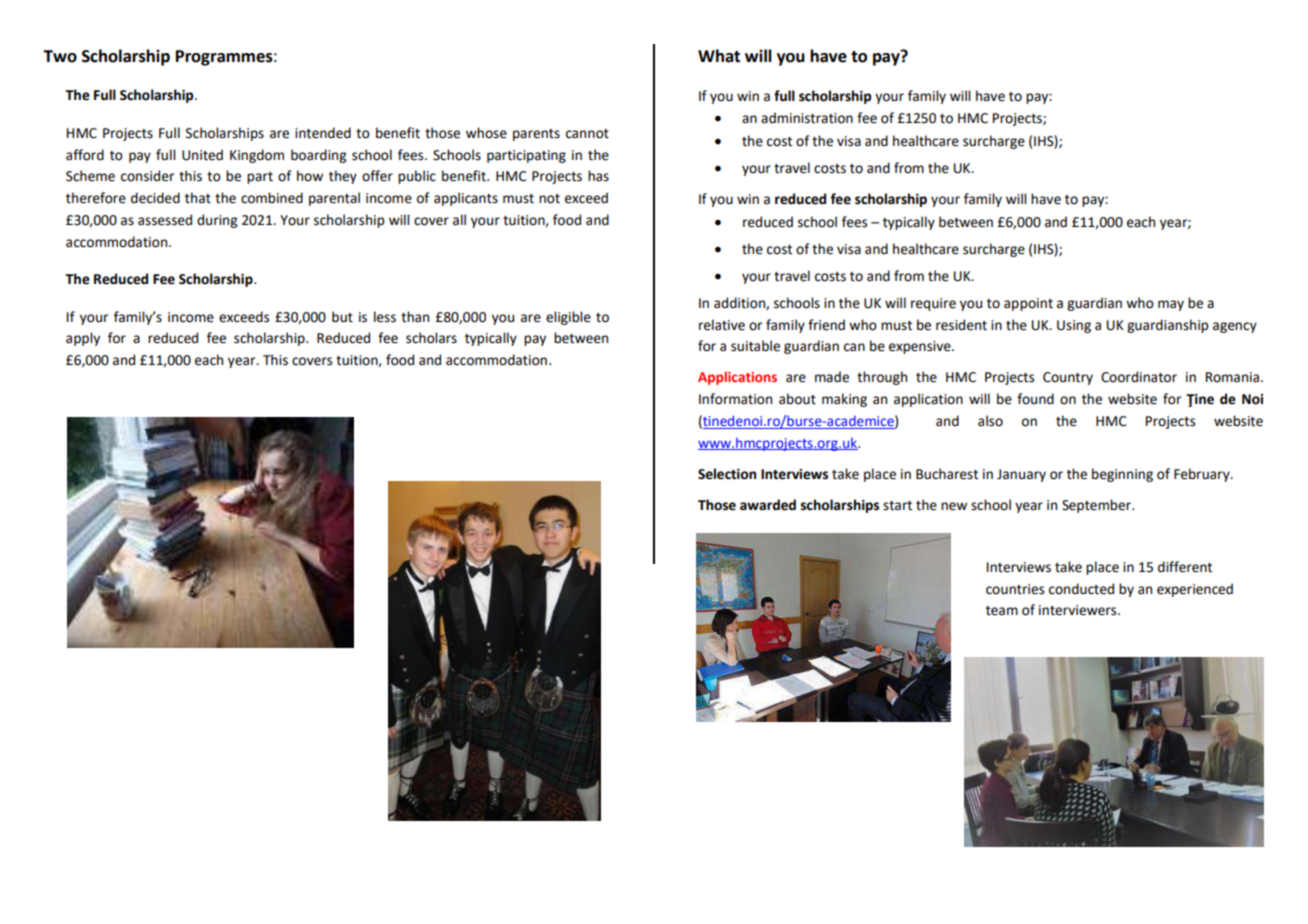  I want to click on Two, so click(60, 56).
